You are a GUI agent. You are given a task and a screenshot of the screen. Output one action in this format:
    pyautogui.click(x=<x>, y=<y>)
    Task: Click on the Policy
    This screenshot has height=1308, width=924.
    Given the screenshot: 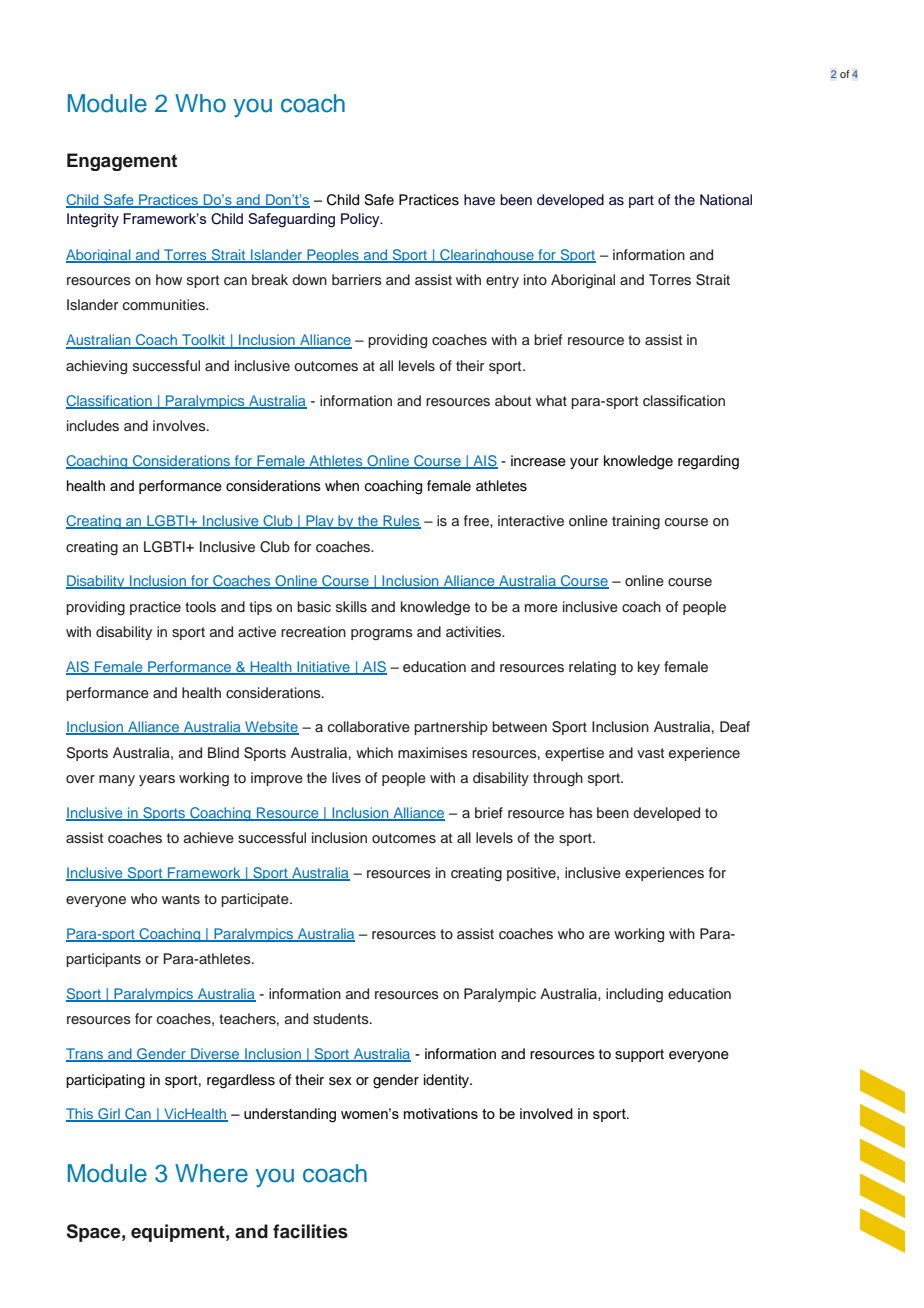 What is the action you would take?
    pyautogui.click(x=361, y=220)
